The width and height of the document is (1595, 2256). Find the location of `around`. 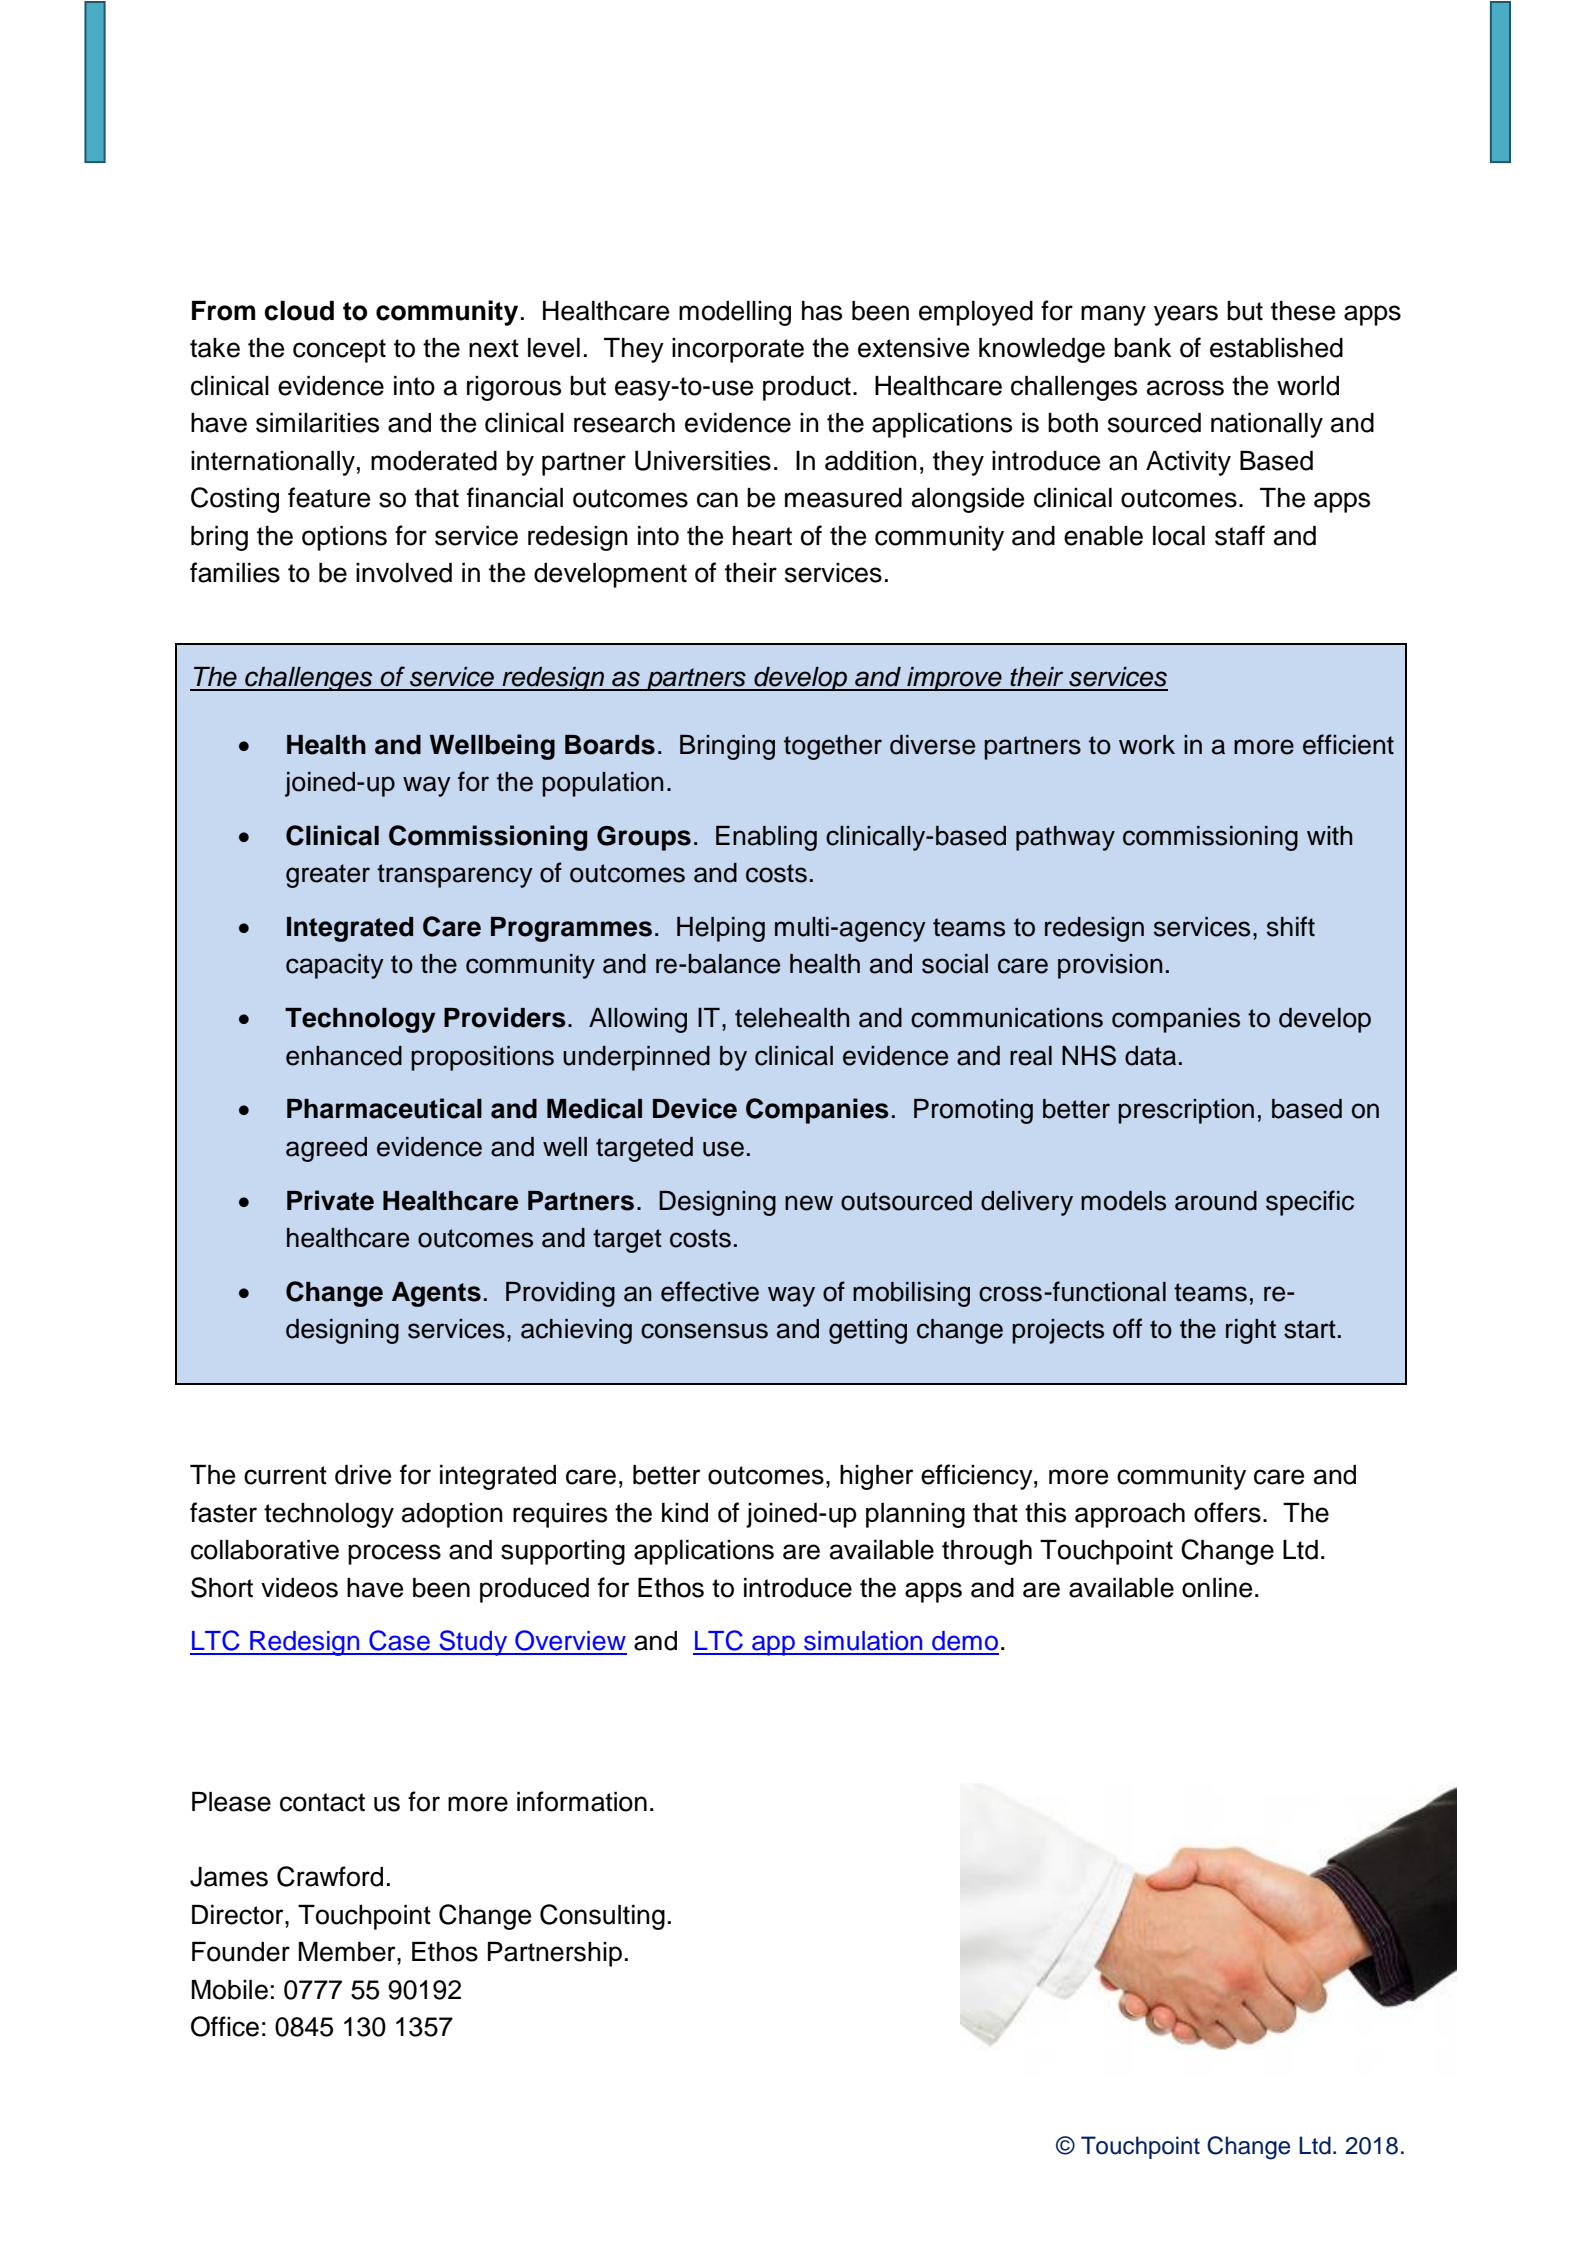

around is located at coordinates (1216, 1201).
